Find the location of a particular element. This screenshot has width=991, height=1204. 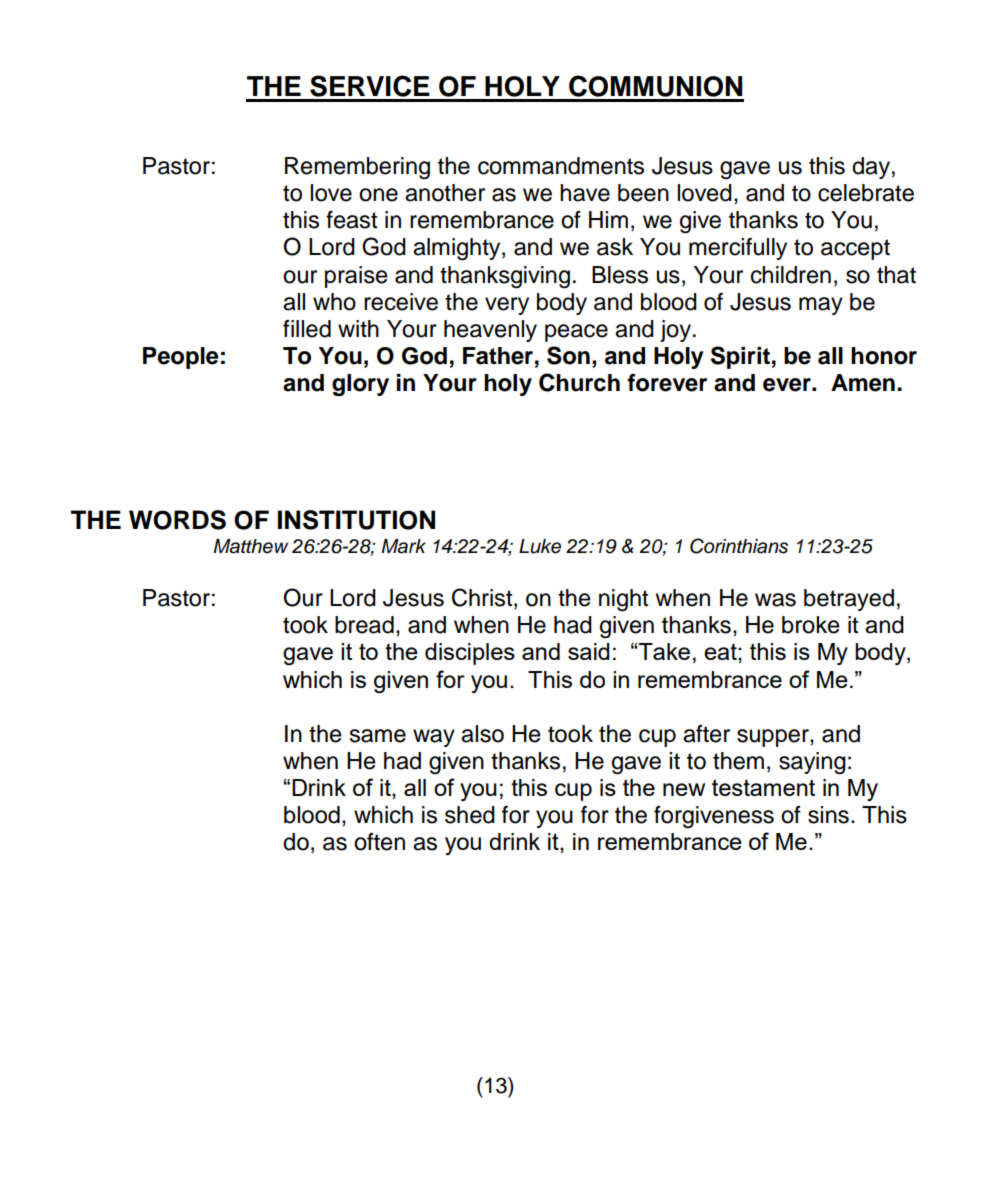

commandments is located at coordinates (561, 166).
